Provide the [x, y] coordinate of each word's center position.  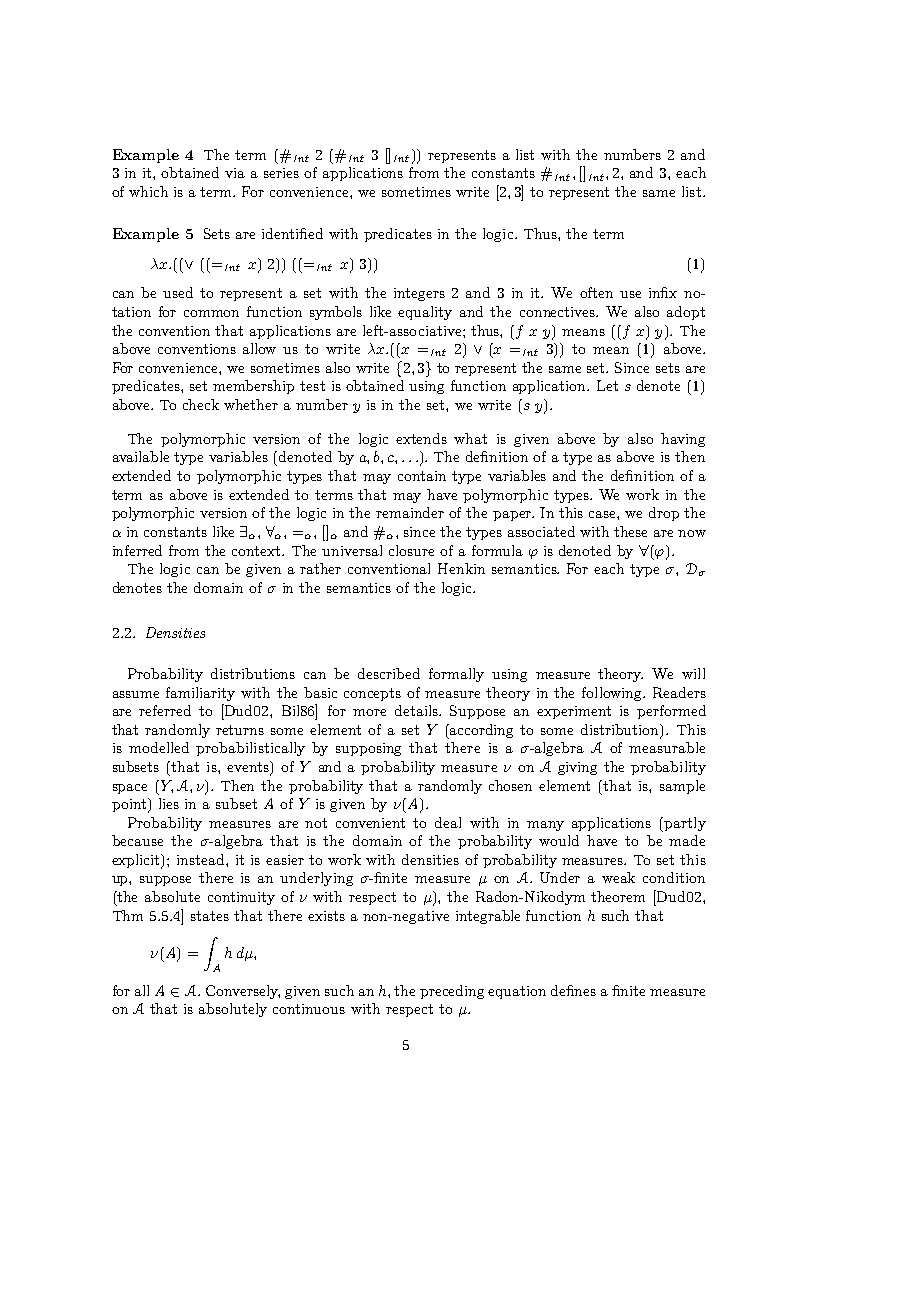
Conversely [243, 992]
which [148, 191]
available [141, 456]
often [596, 292]
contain [422, 476]
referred [165, 710]
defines [573, 990]
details [417, 710]
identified [292, 233]
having [683, 440]
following [613, 694]
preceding [452, 992]
